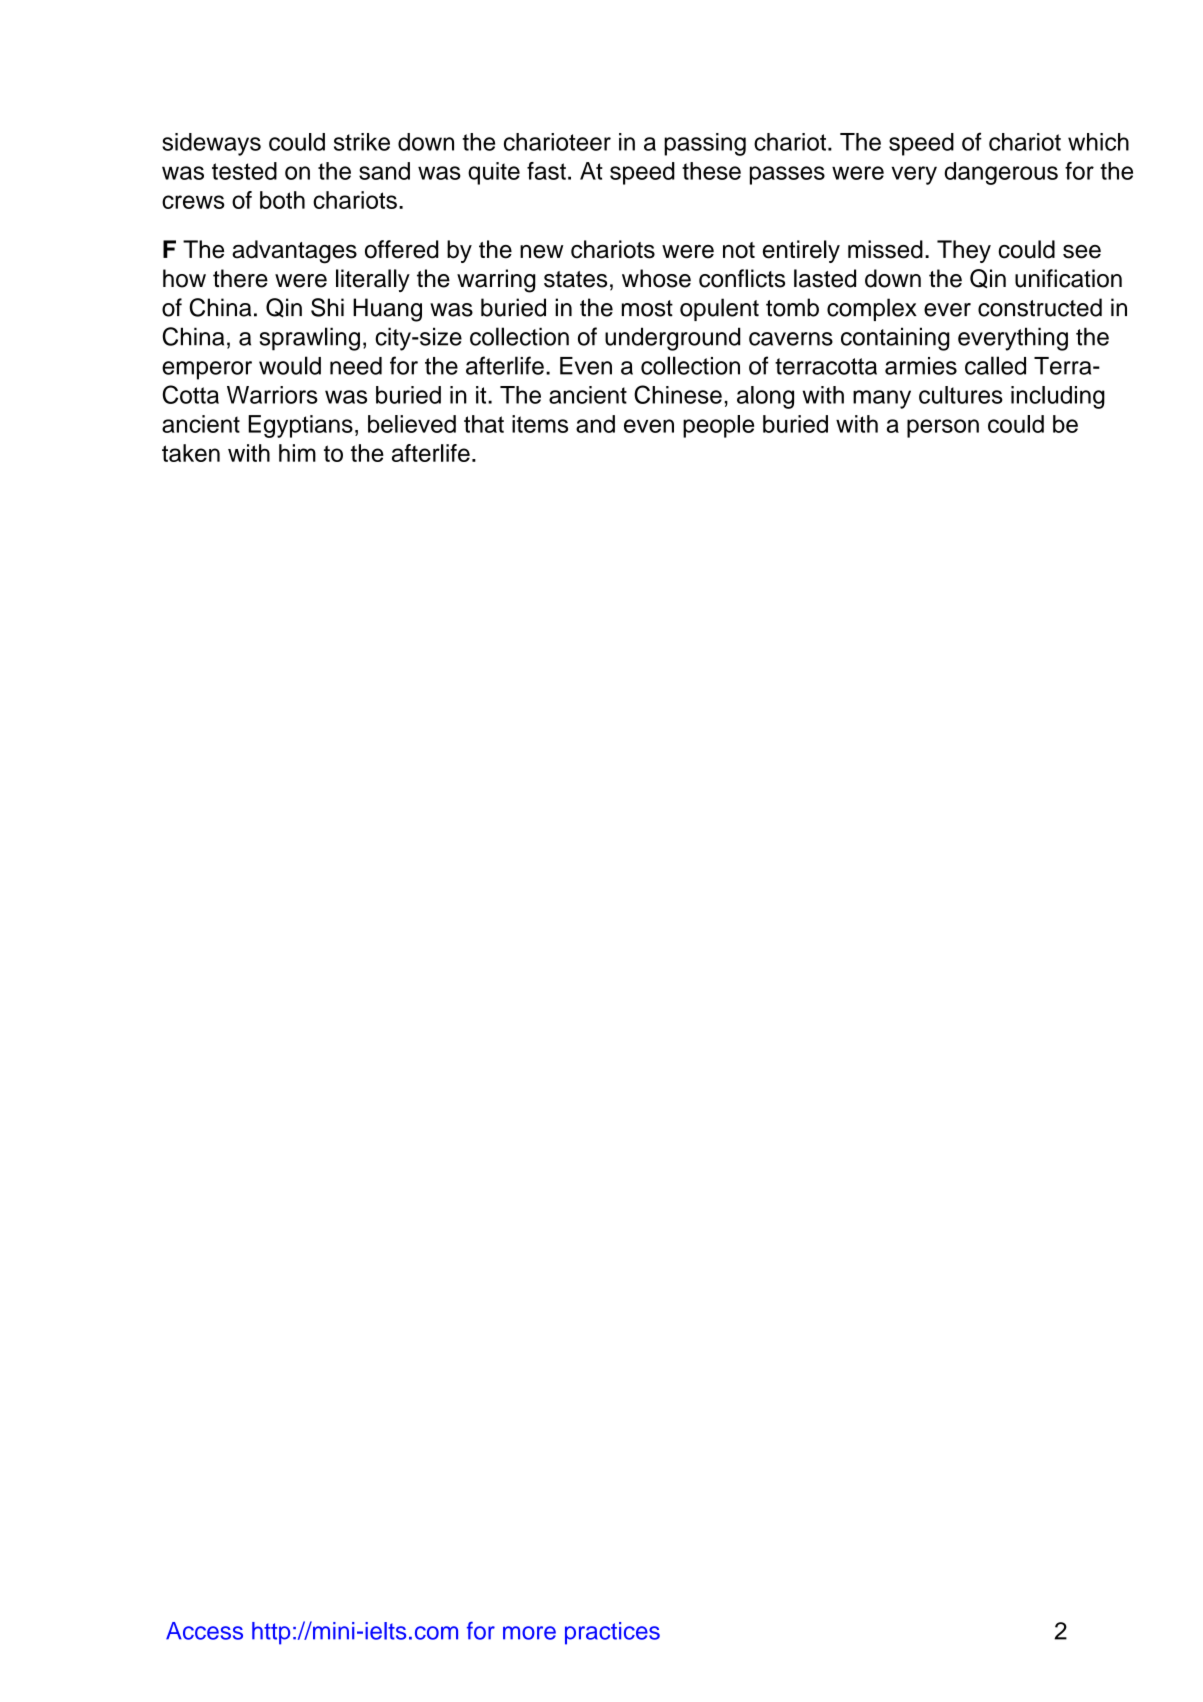 Image resolution: width=1203 pixels, height=1702 pixels. I want to click on believed, so click(412, 424).
